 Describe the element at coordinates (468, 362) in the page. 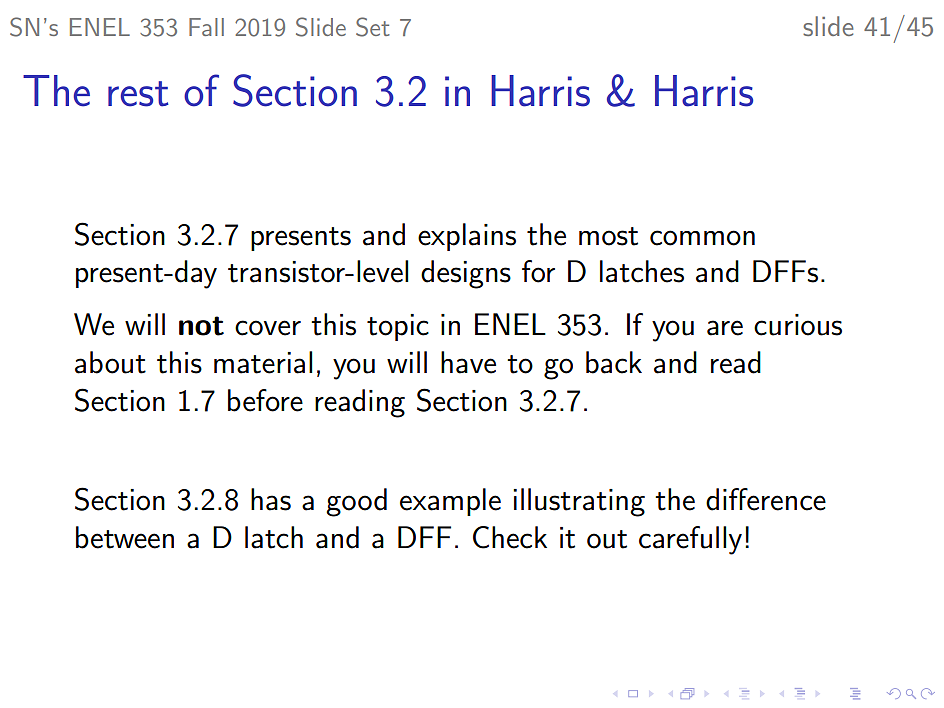

I see `have` at that location.
